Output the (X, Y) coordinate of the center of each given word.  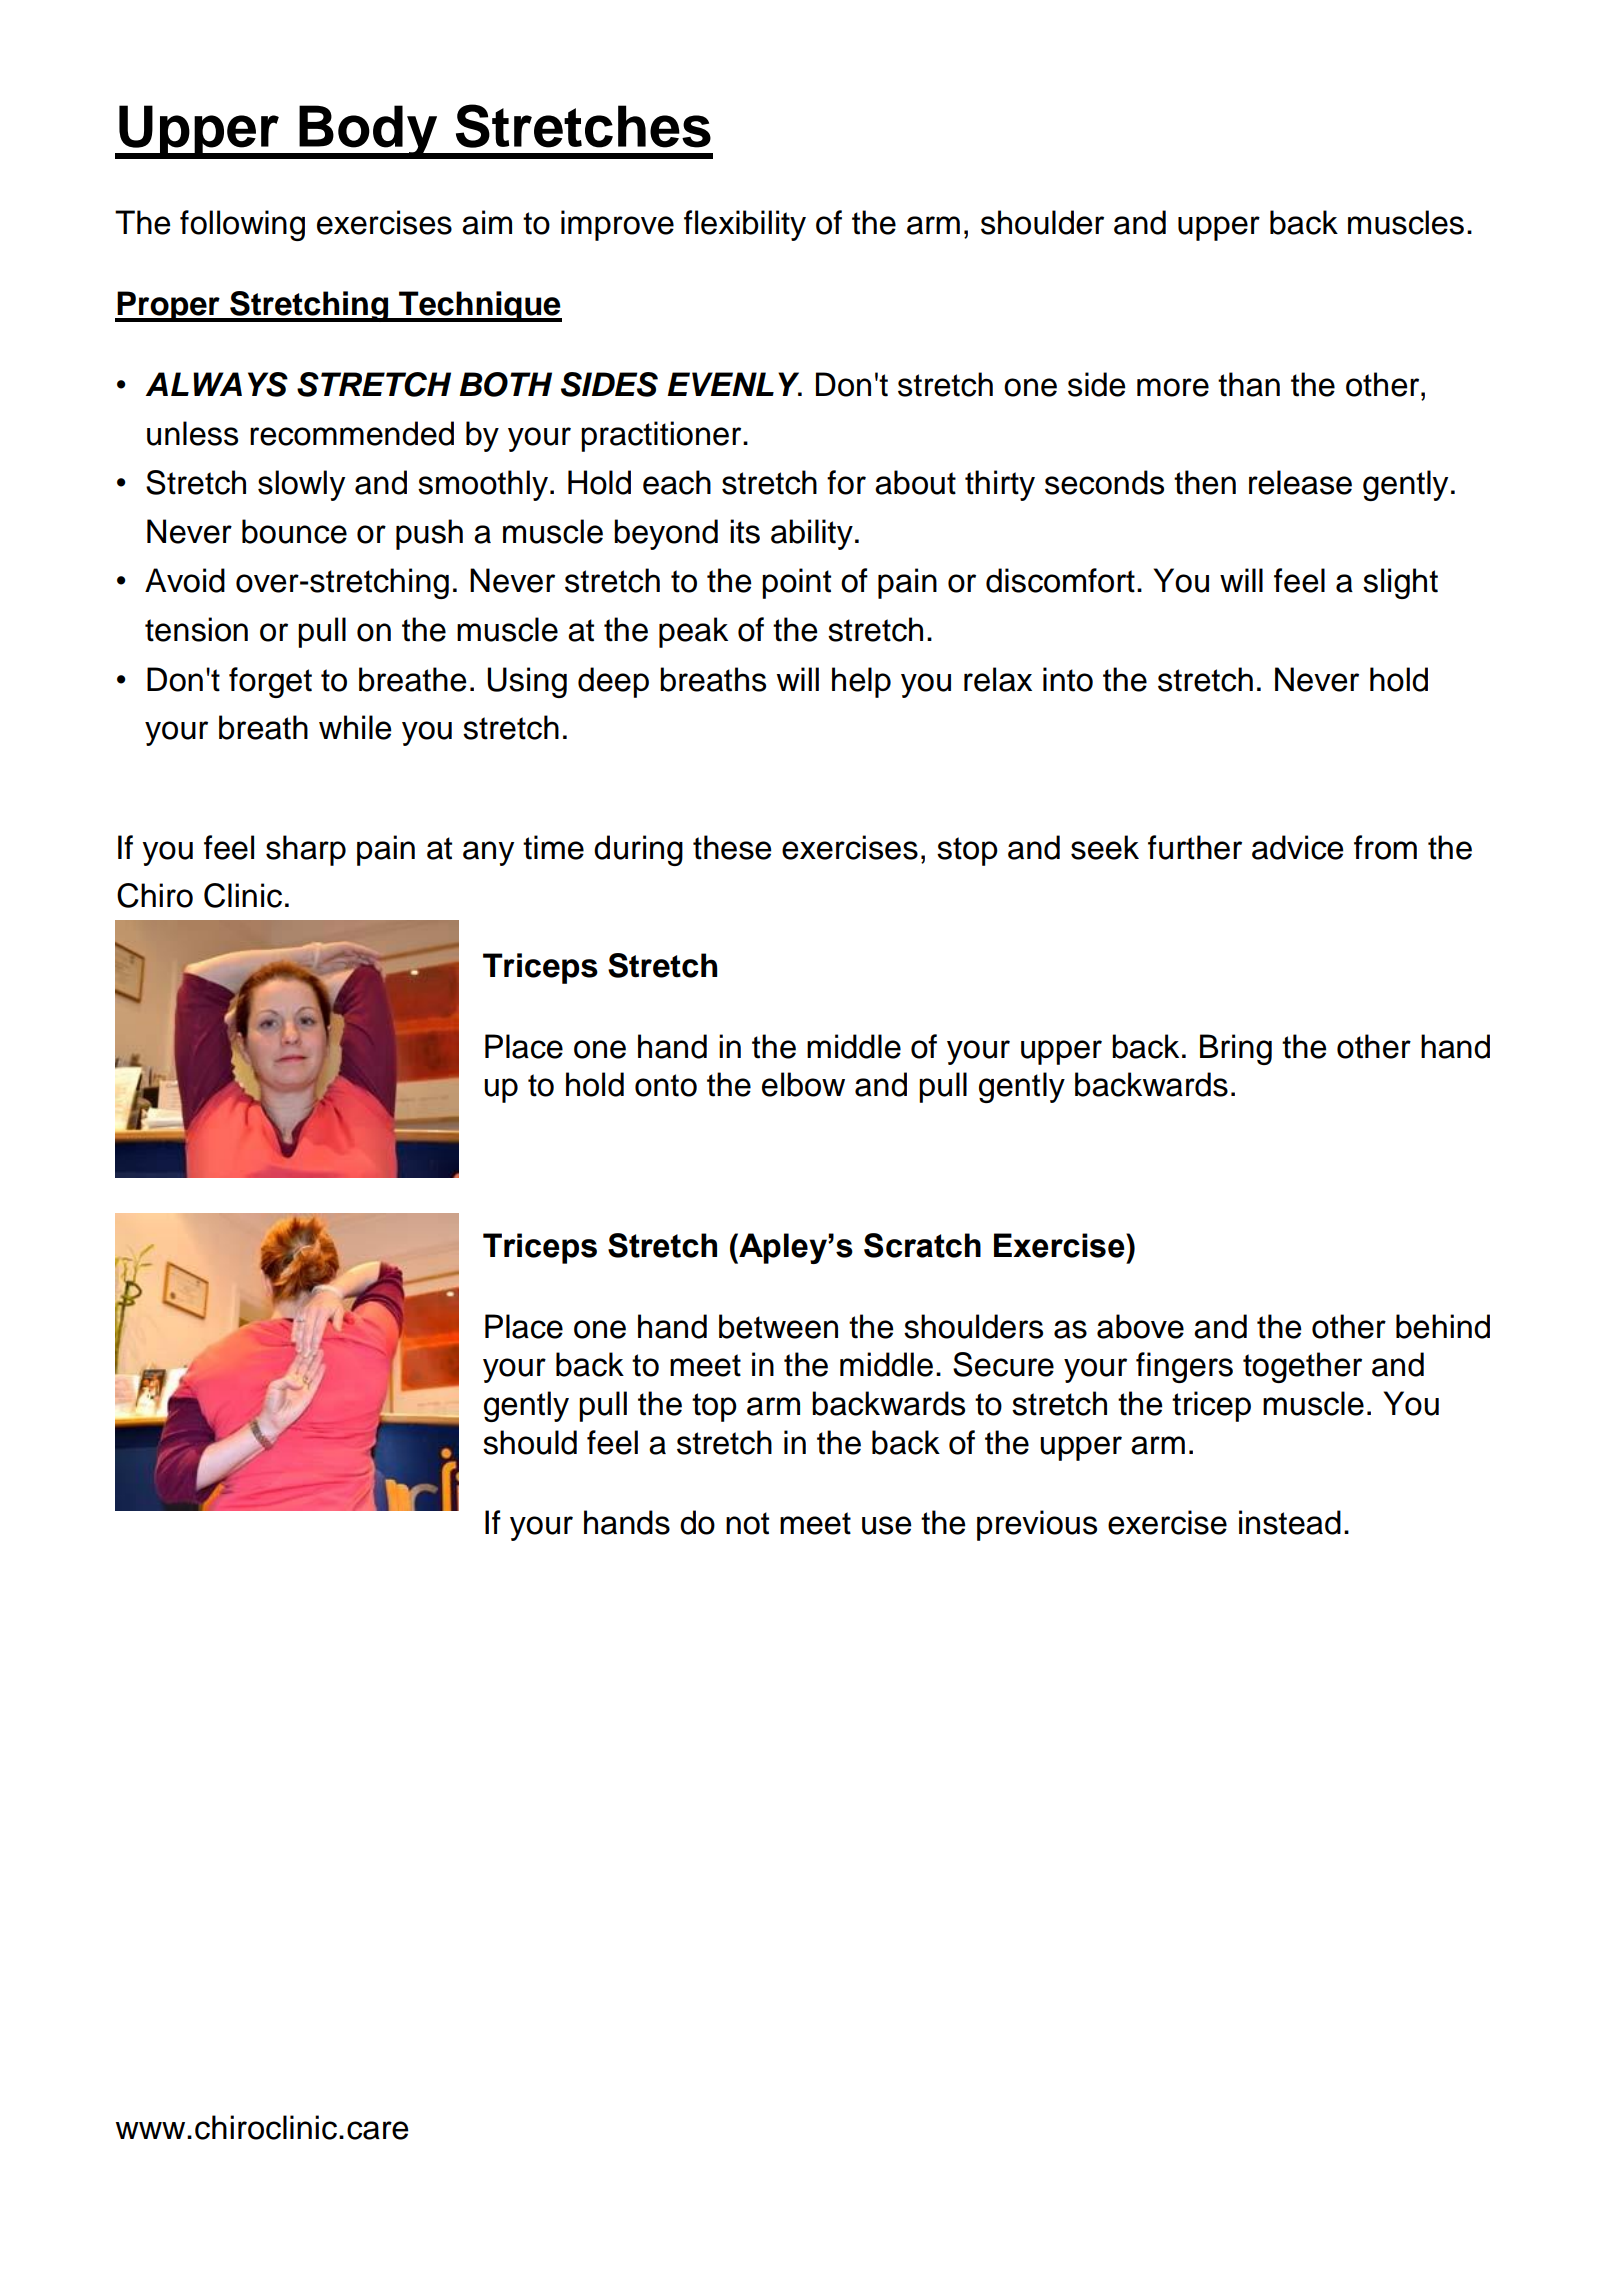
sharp (306, 850)
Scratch (922, 1245)
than (1249, 384)
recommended (352, 433)
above (1140, 1326)
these (732, 847)
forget (270, 682)
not (747, 1523)
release (1300, 482)
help (861, 682)
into (1068, 679)
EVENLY (734, 384)
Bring (1236, 1049)
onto (666, 1085)
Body (368, 132)
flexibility (745, 225)
